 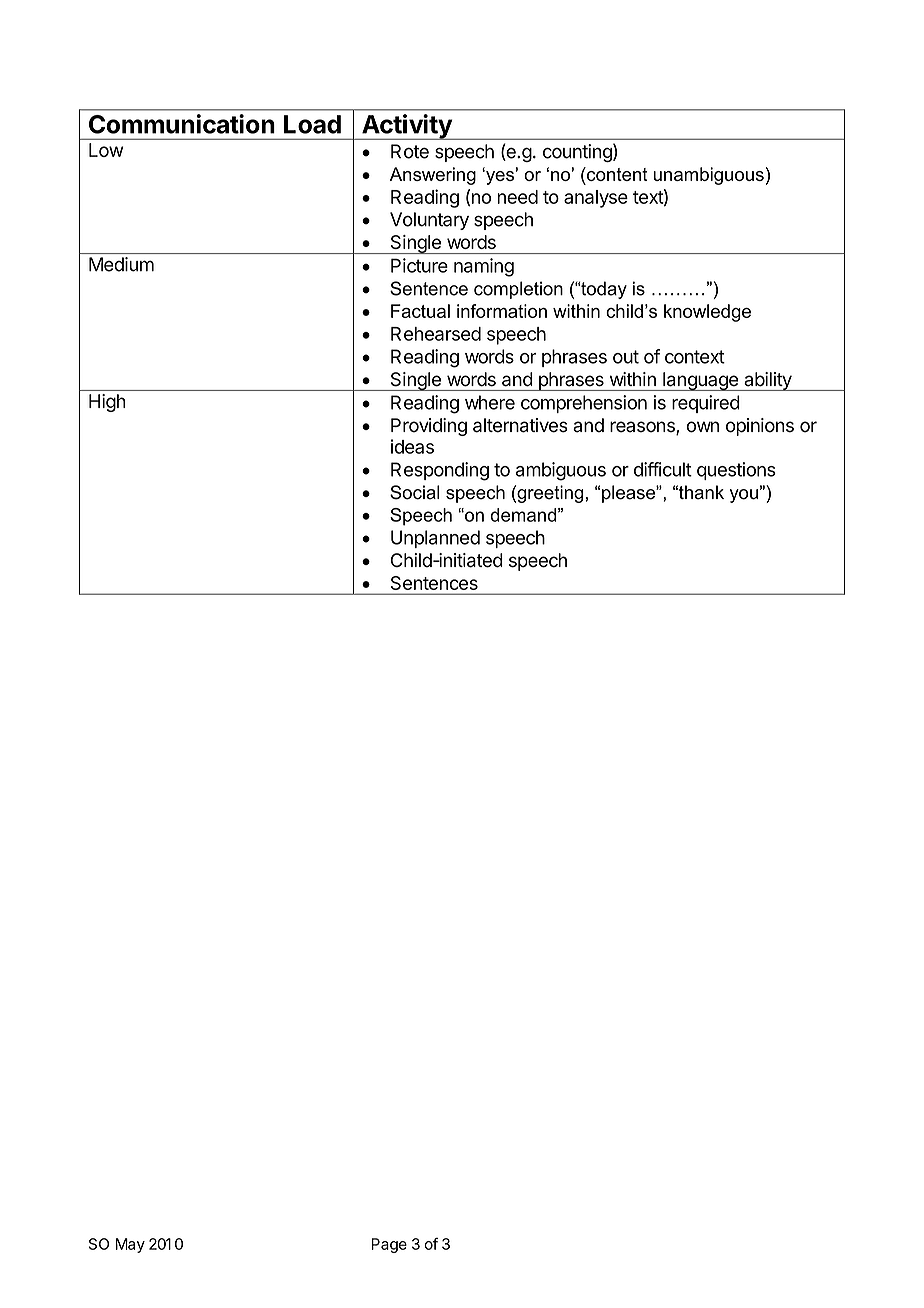 I want to click on Page, so click(x=389, y=1245).
